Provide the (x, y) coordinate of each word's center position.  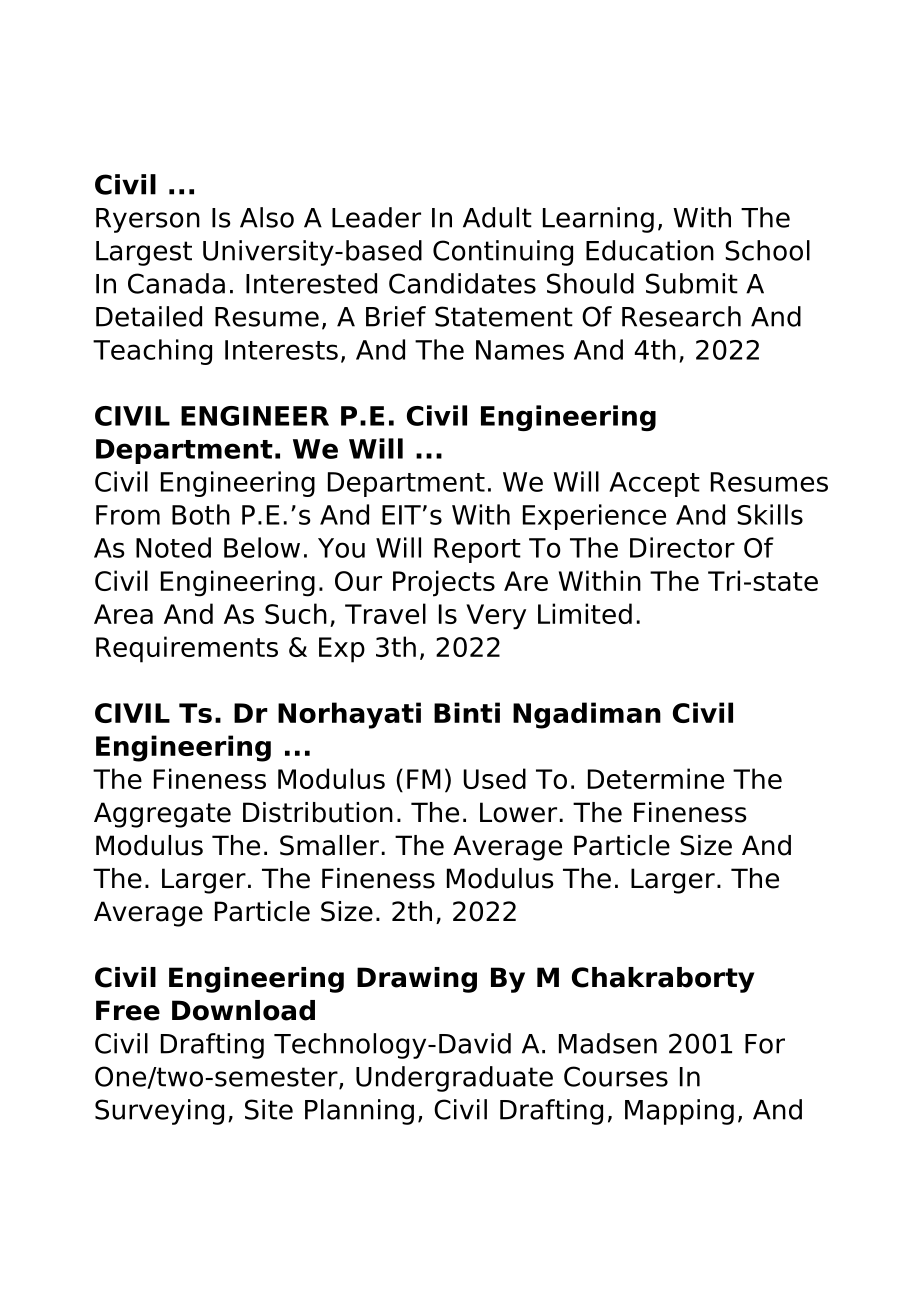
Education (650, 250)
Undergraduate (454, 1079)
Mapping (679, 1112)
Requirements (187, 649)
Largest (144, 253)
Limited (585, 613)
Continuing (503, 253)
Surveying (159, 1112)
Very (496, 617)
